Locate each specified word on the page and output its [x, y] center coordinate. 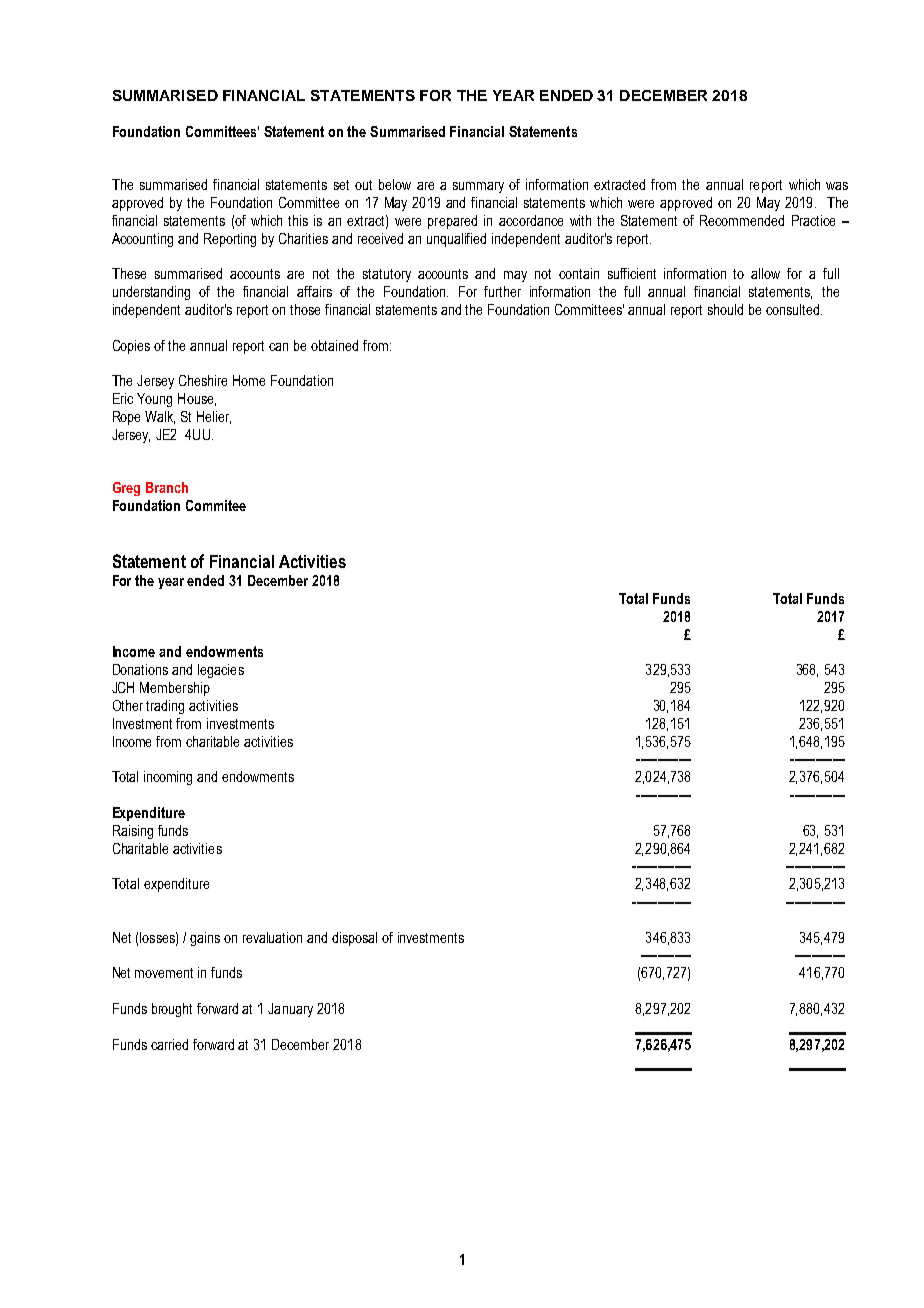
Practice [813, 220]
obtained [334, 345]
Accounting [142, 240]
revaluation [272, 937]
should [725, 309]
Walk [160, 417]
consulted [794, 309]
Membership [175, 689]
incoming [168, 778]
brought [172, 1010]
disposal [354, 939]
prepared [452, 222]
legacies [221, 671]
